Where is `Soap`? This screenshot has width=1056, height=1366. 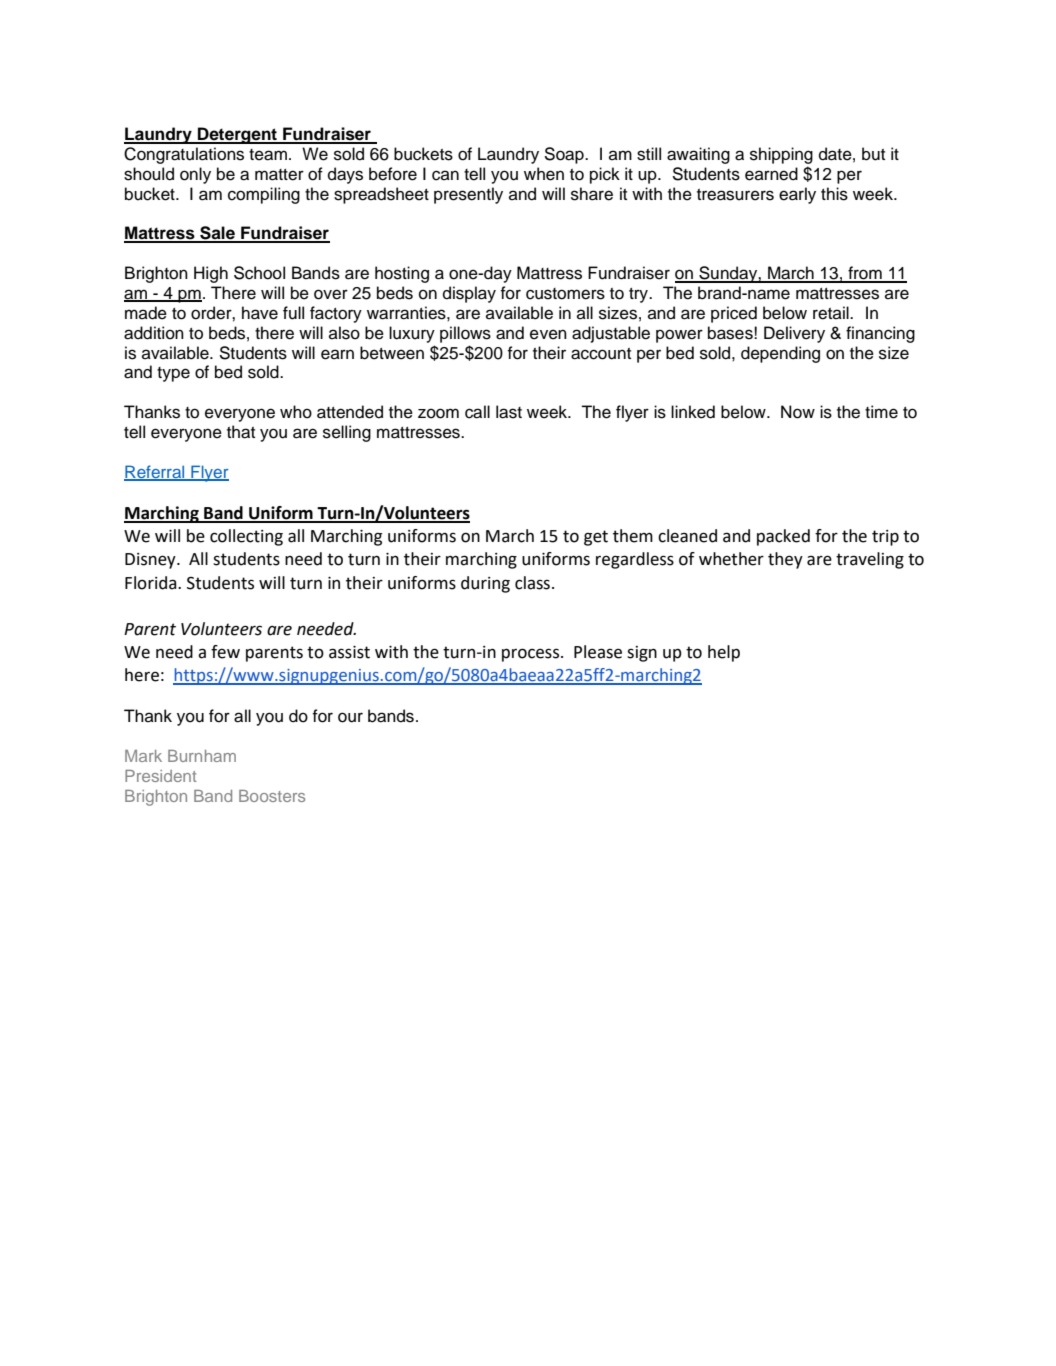 Soap is located at coordinates (565, 155).
